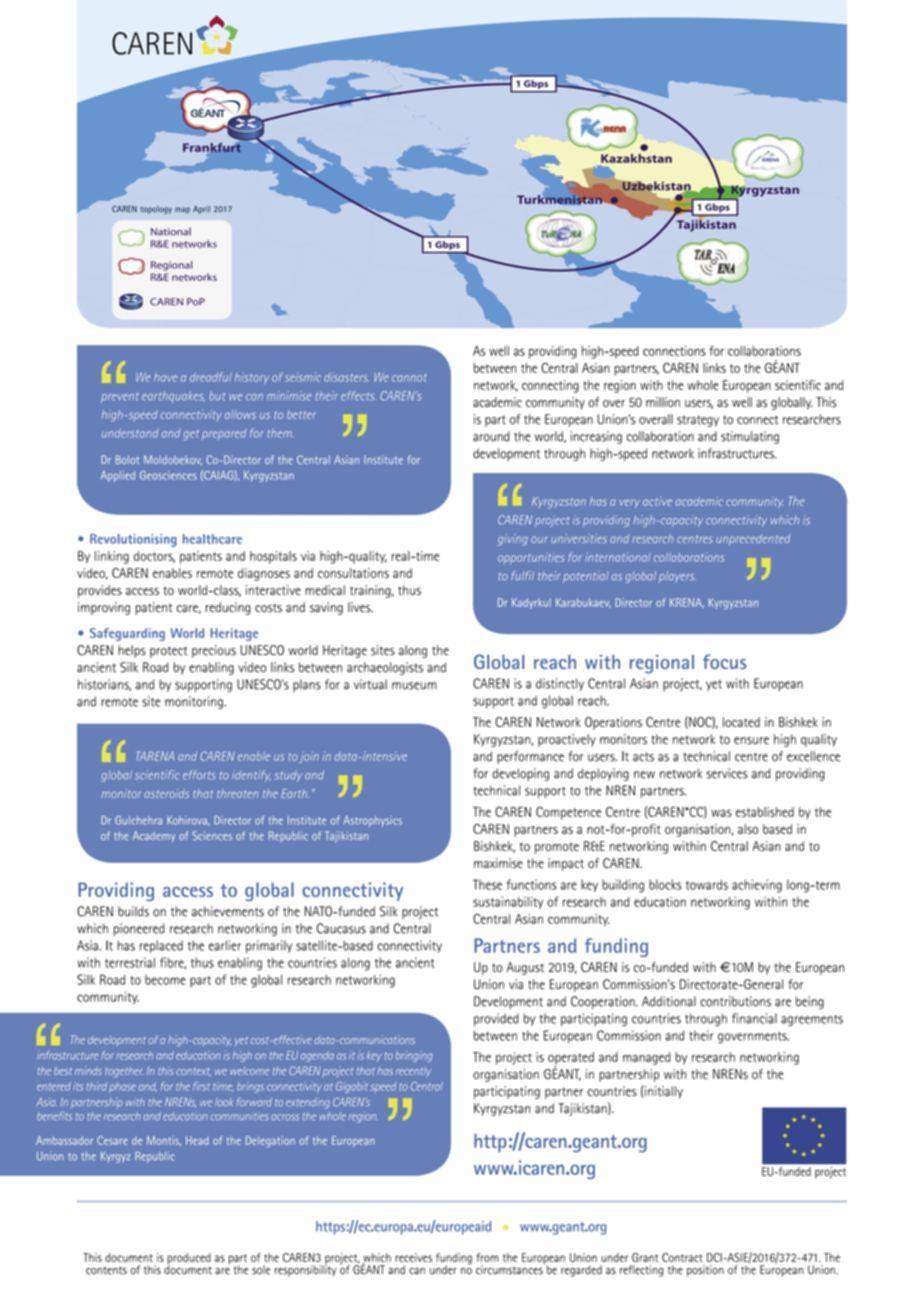 This image has height=1308, width=924. Describe the element at coordinates (165, 377) in the image. I see `have` at that location.
